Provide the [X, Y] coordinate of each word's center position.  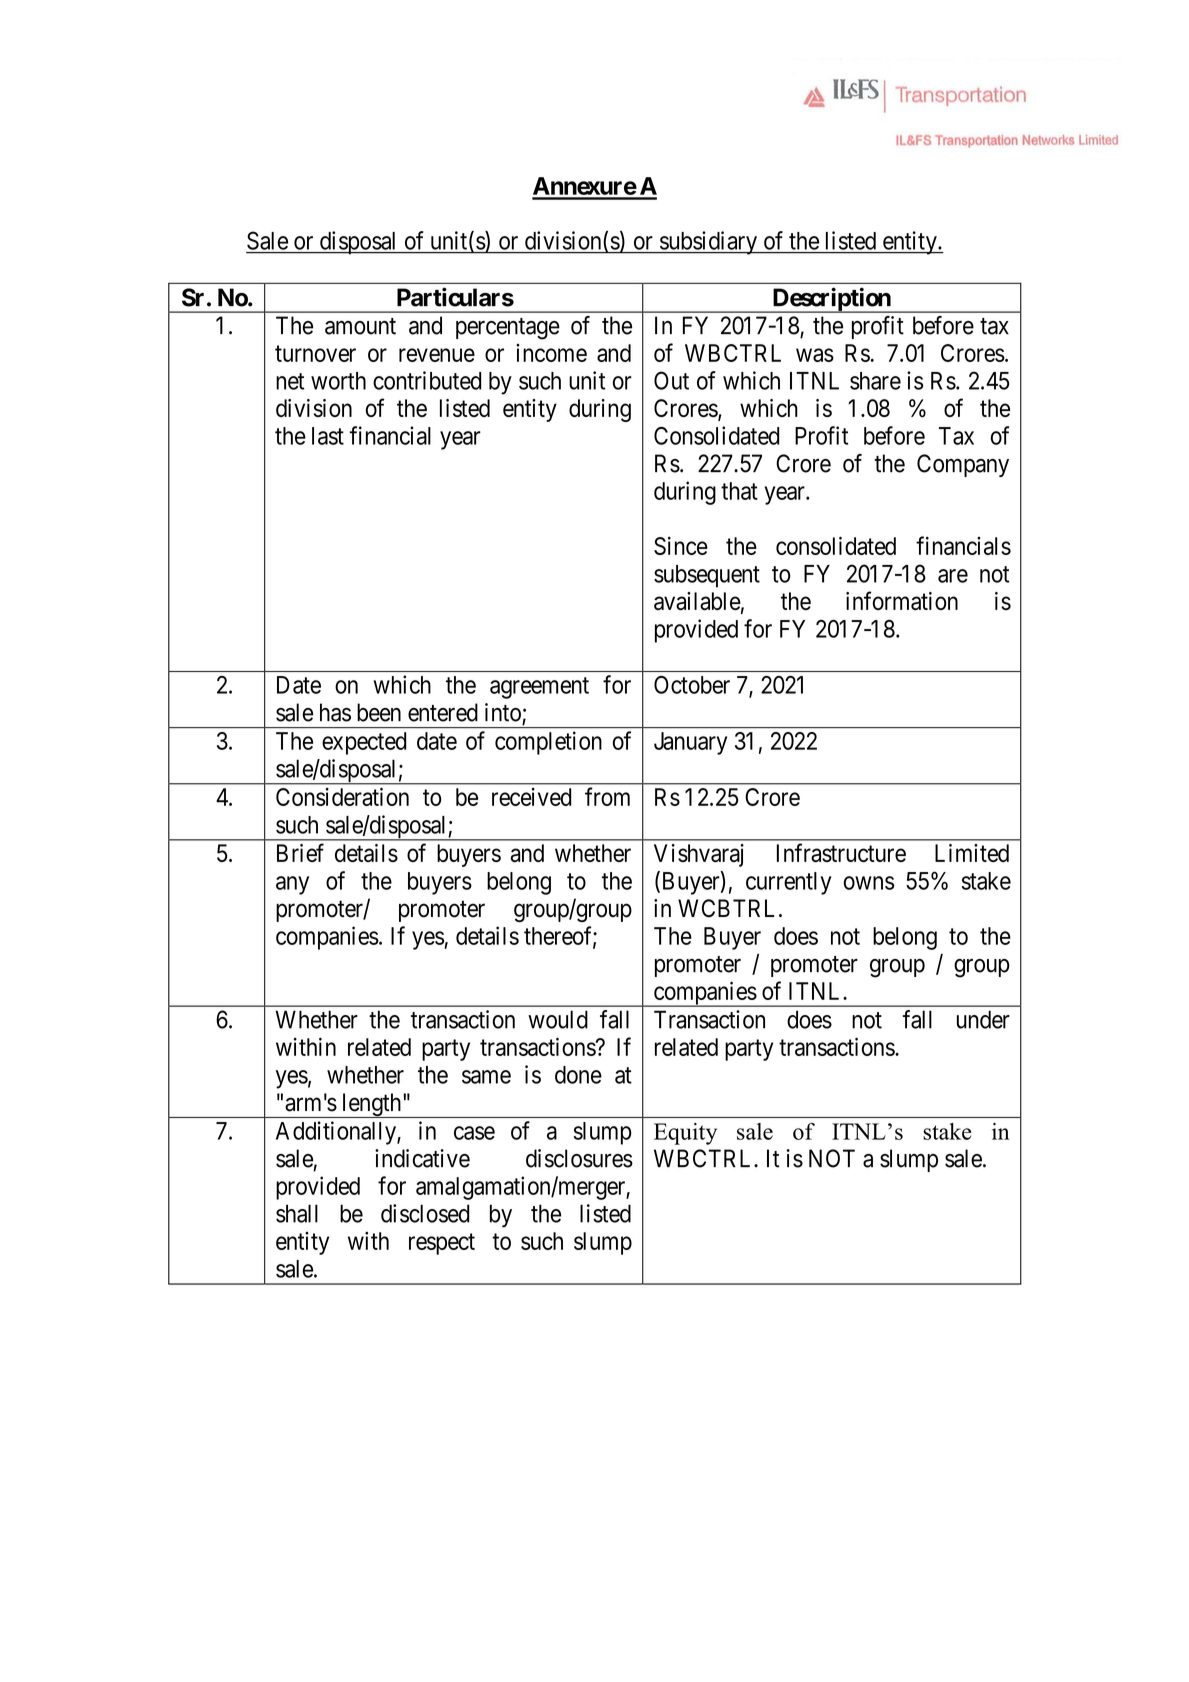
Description [831, 300]
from [607, 796]
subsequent [707, 576]
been [379, 712]
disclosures [579, 1158]
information [902, 600]
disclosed [425, 1213]
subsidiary [709, 243]
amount [360, 326]
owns [869, 883]
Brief [300, 852]
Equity [685, 1134]
